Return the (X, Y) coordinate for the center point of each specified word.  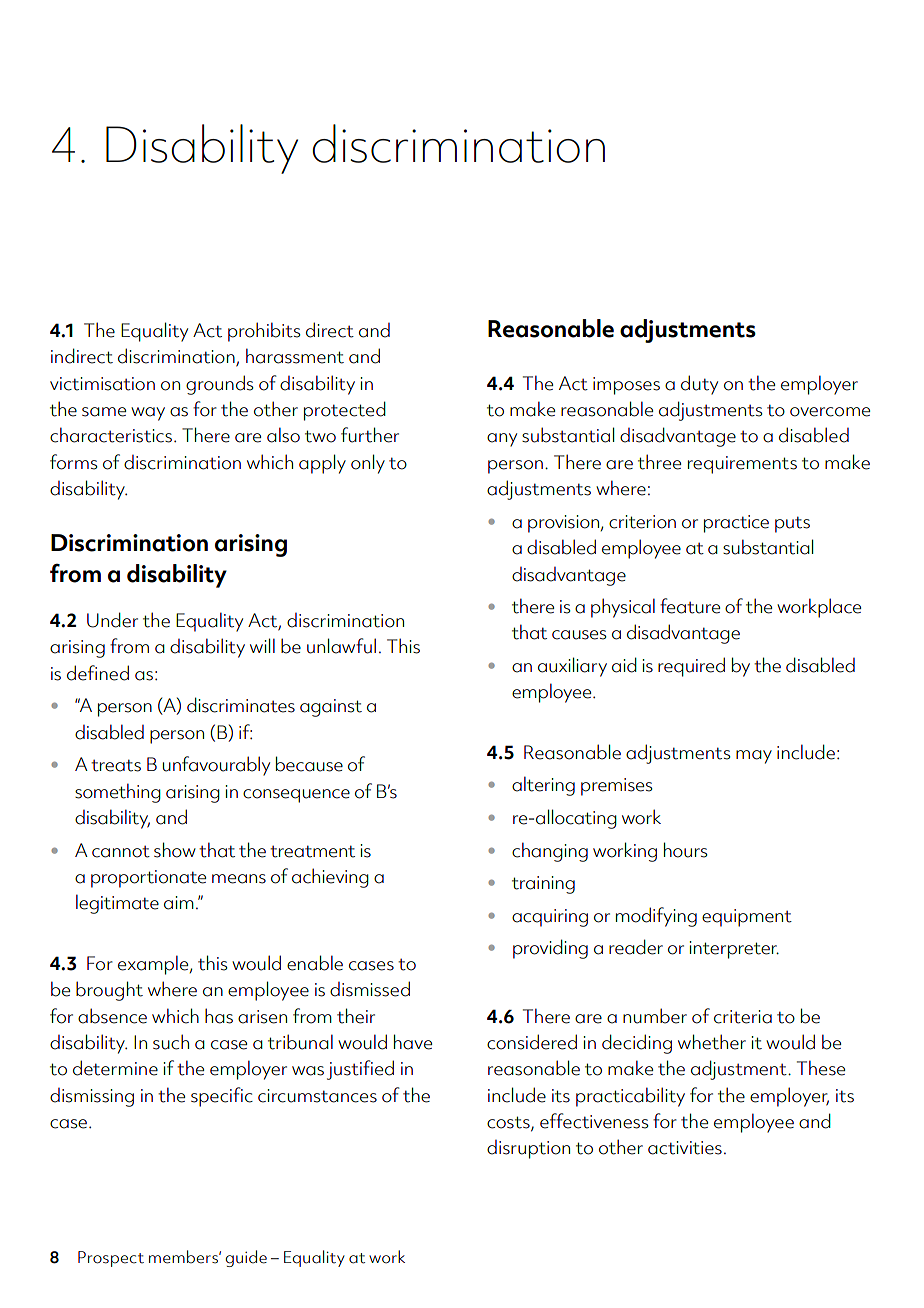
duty (699, 385)
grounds (219, 385)
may (754, 757)
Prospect (111, 1259)
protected (345, 411)
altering (543, 786)
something (118, 793)
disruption (528, 1149)
